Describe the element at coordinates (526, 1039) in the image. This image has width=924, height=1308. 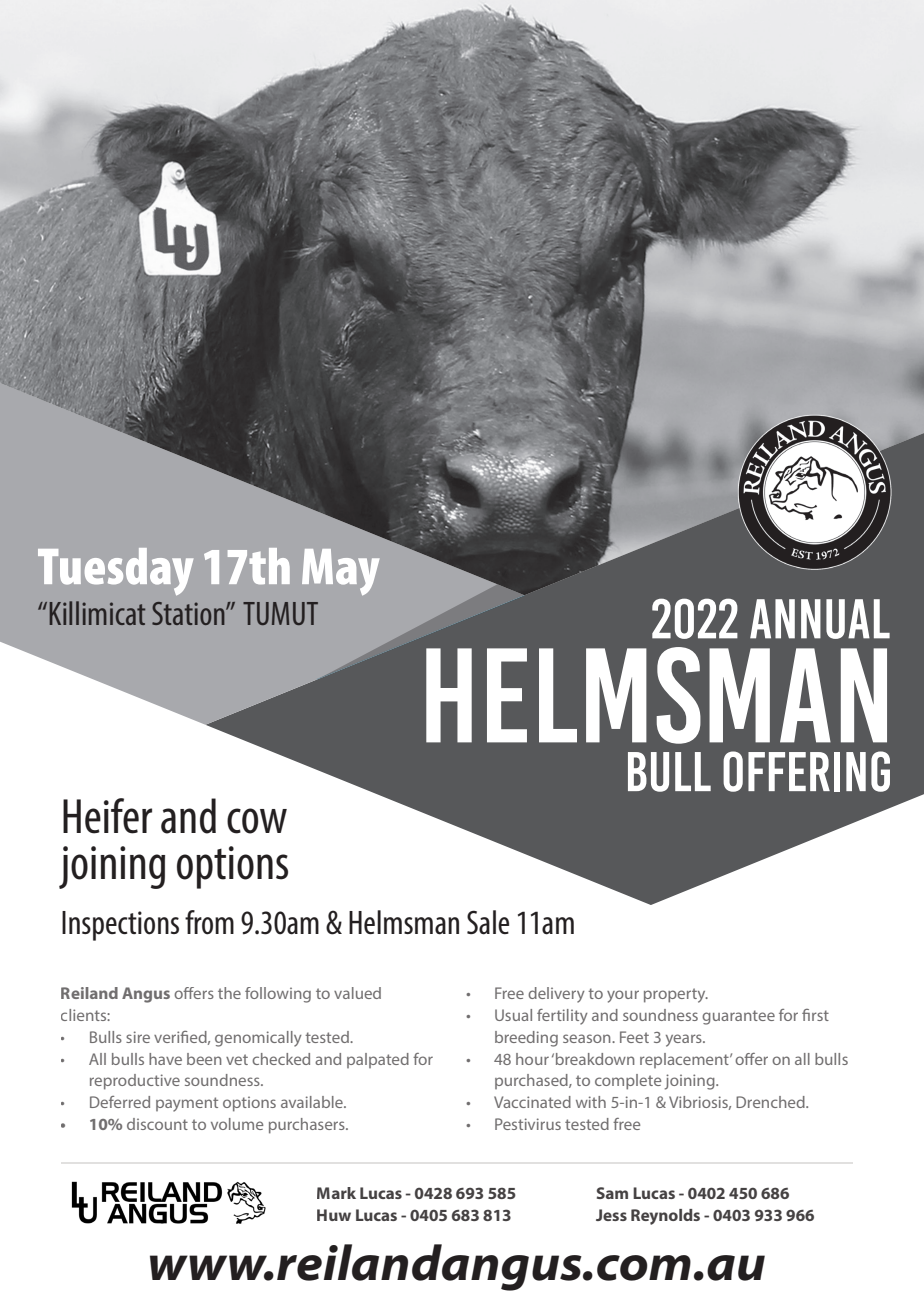
I see `breeding` at that location.
